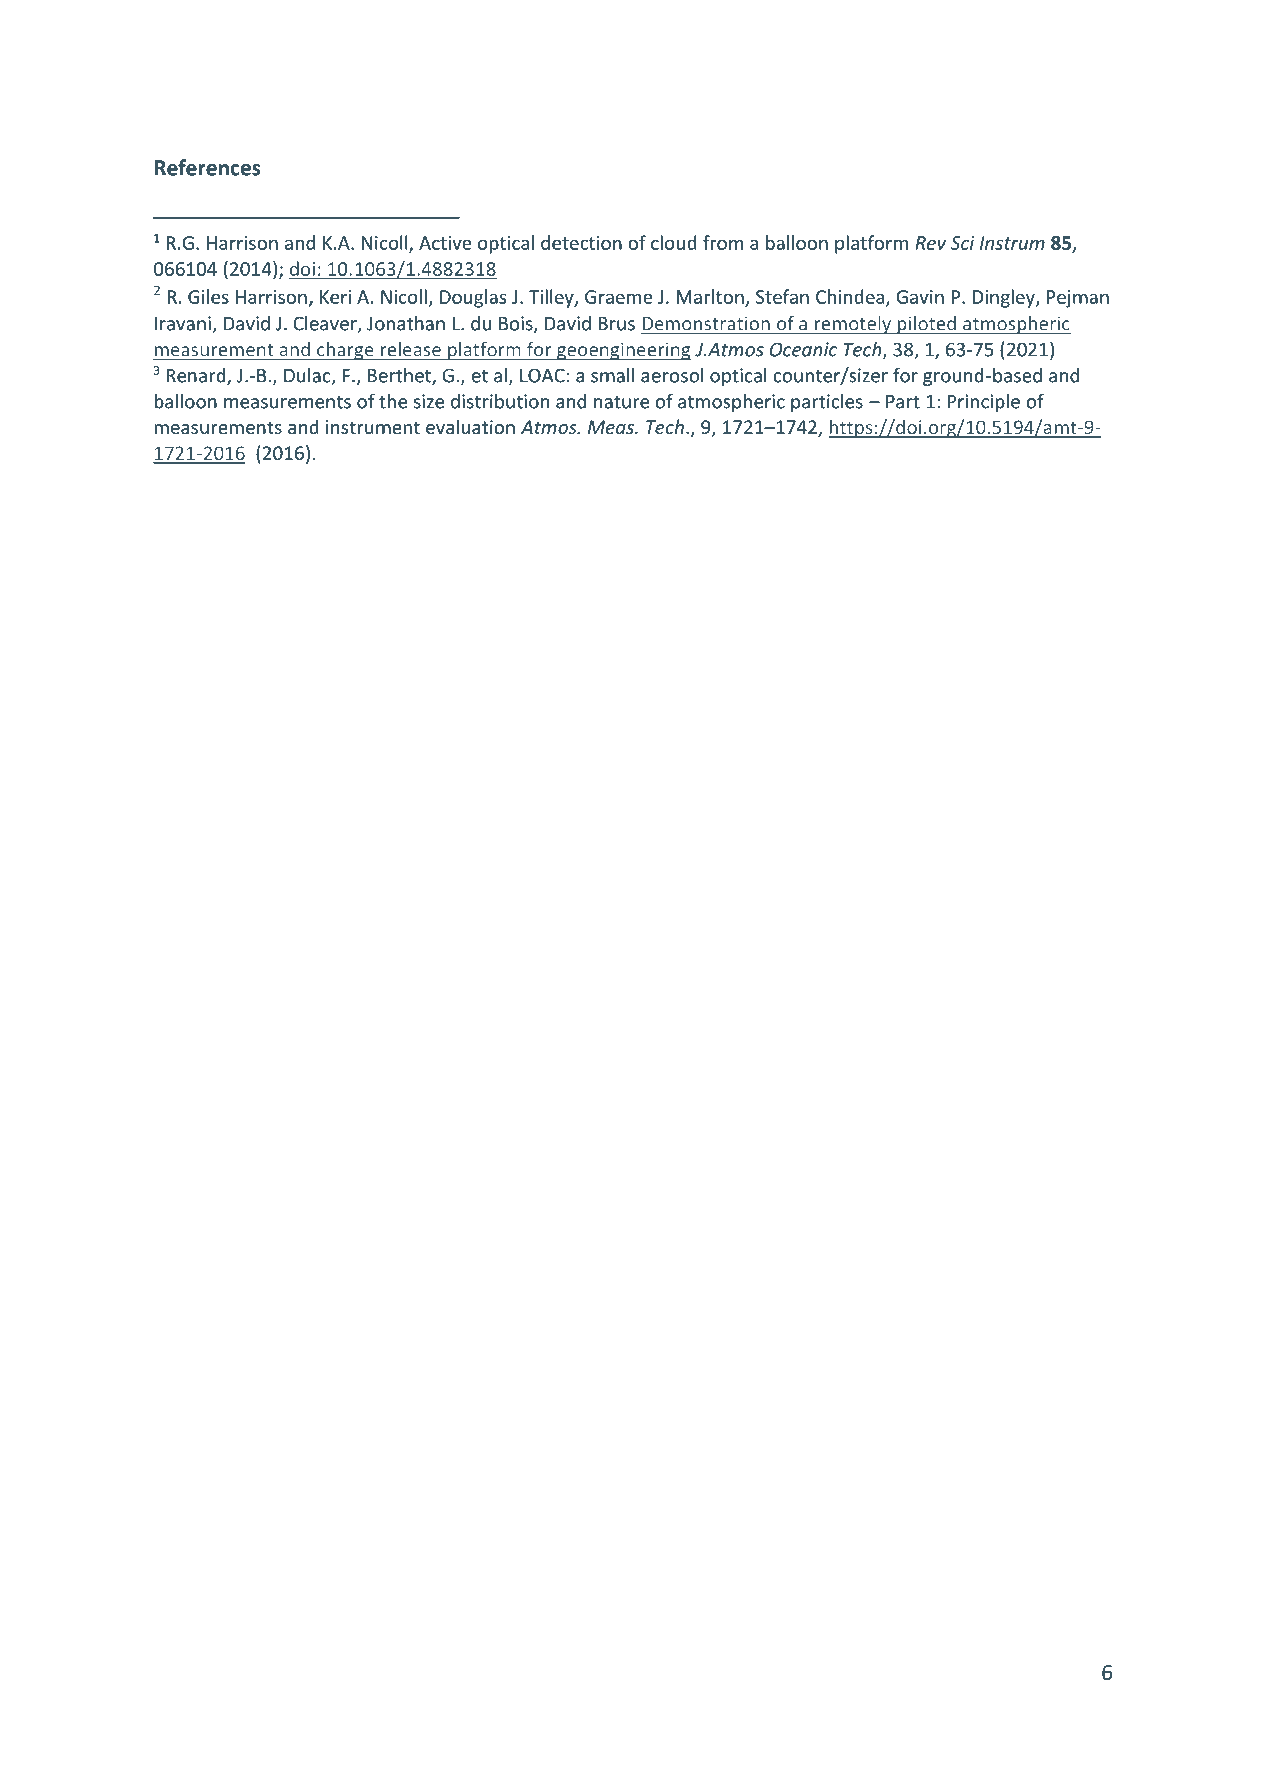 This document has height=1790, width=1266. What do you see at coordinates (581, 242) in the document?
I see `detection` at bounding box center [581, 242].
